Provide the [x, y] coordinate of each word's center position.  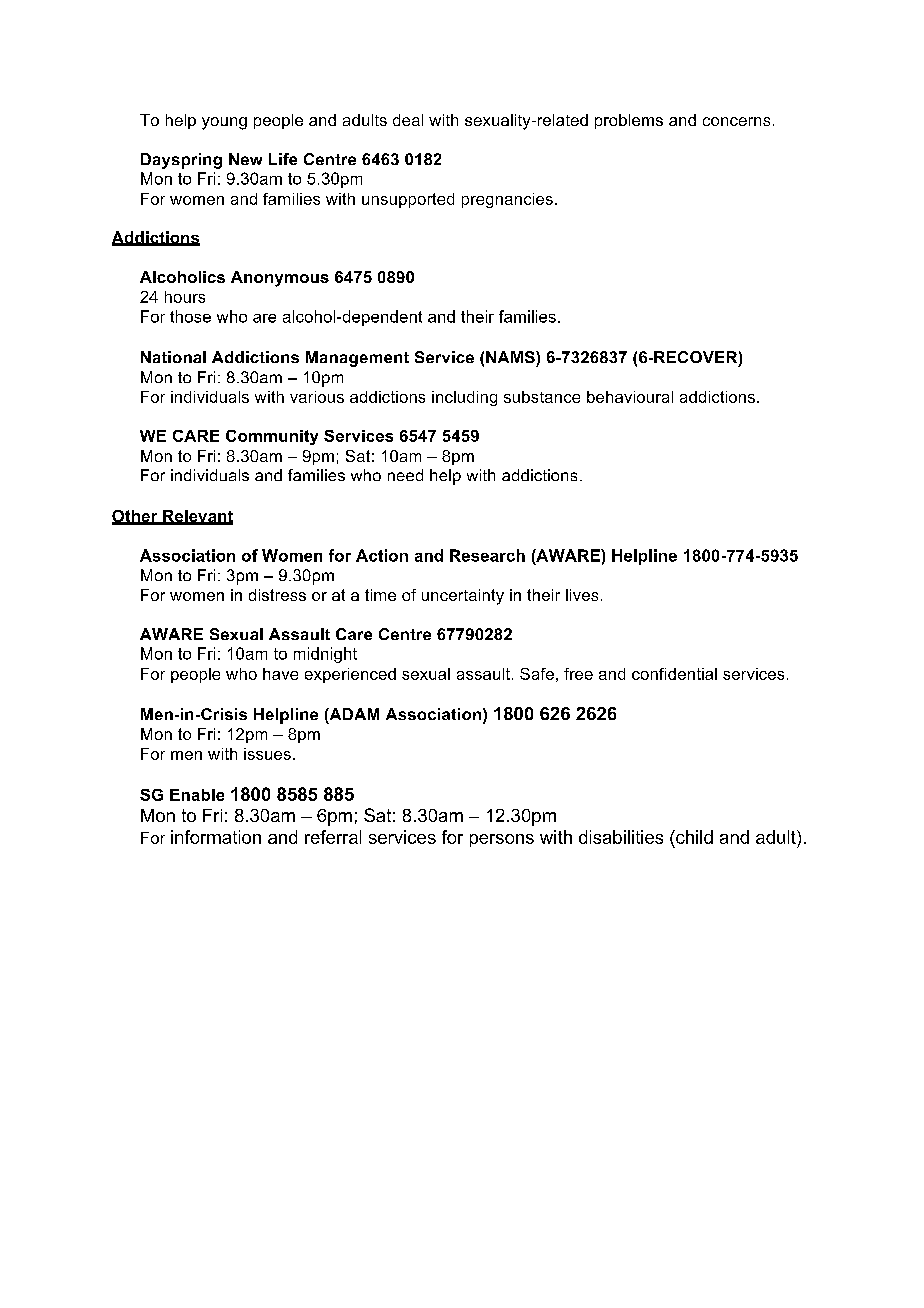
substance [542, 397]
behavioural [630, 397]
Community [272, 437]
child [693, 837]
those [190, 316]
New [245, 159]
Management [357, 359]
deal [408, 120]
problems [629, 121]
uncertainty [463, 597]
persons [502, 840]
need [405, 475]
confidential [674, 674]
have [280, 674]
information [216, 837]
